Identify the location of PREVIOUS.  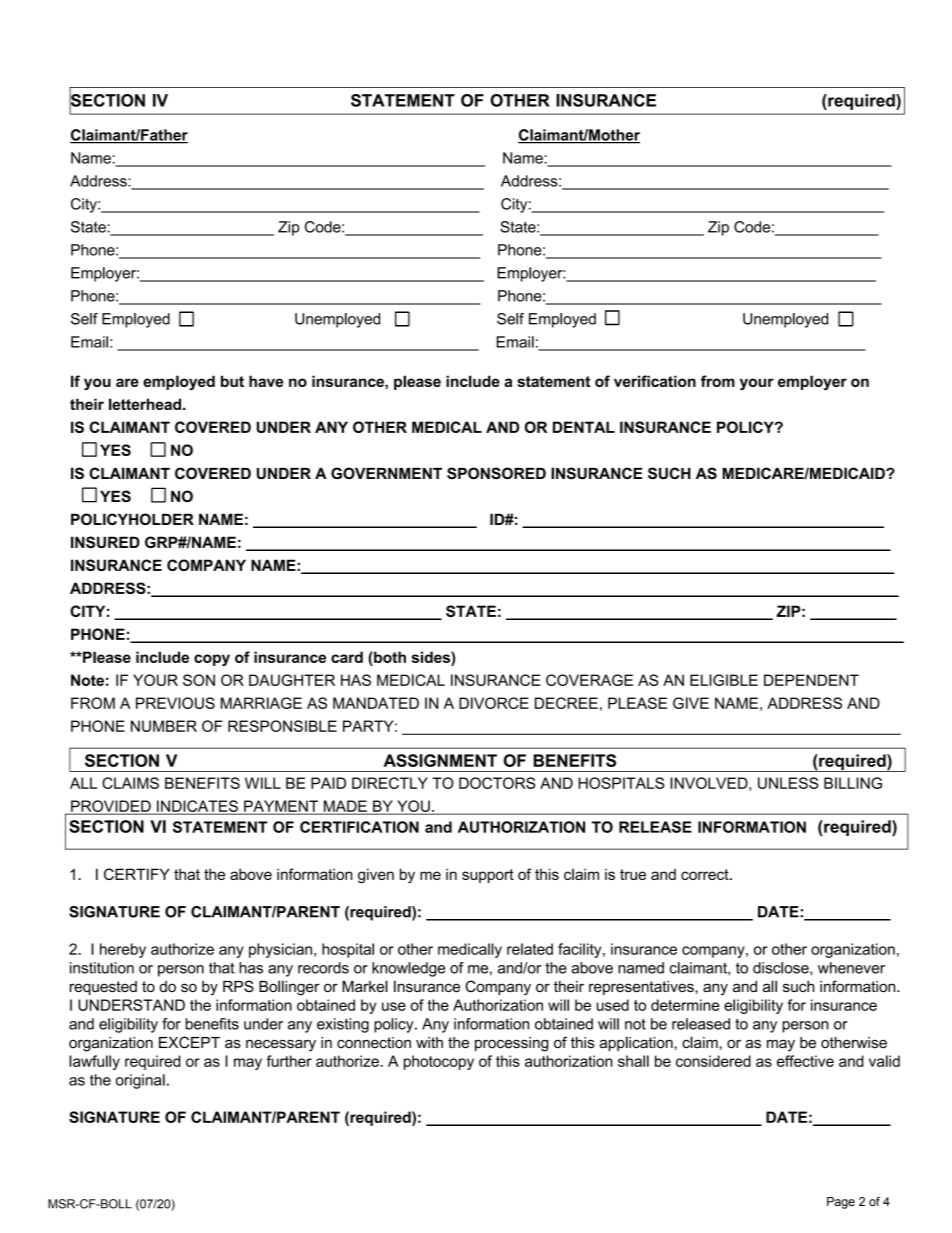
(175, 703).
